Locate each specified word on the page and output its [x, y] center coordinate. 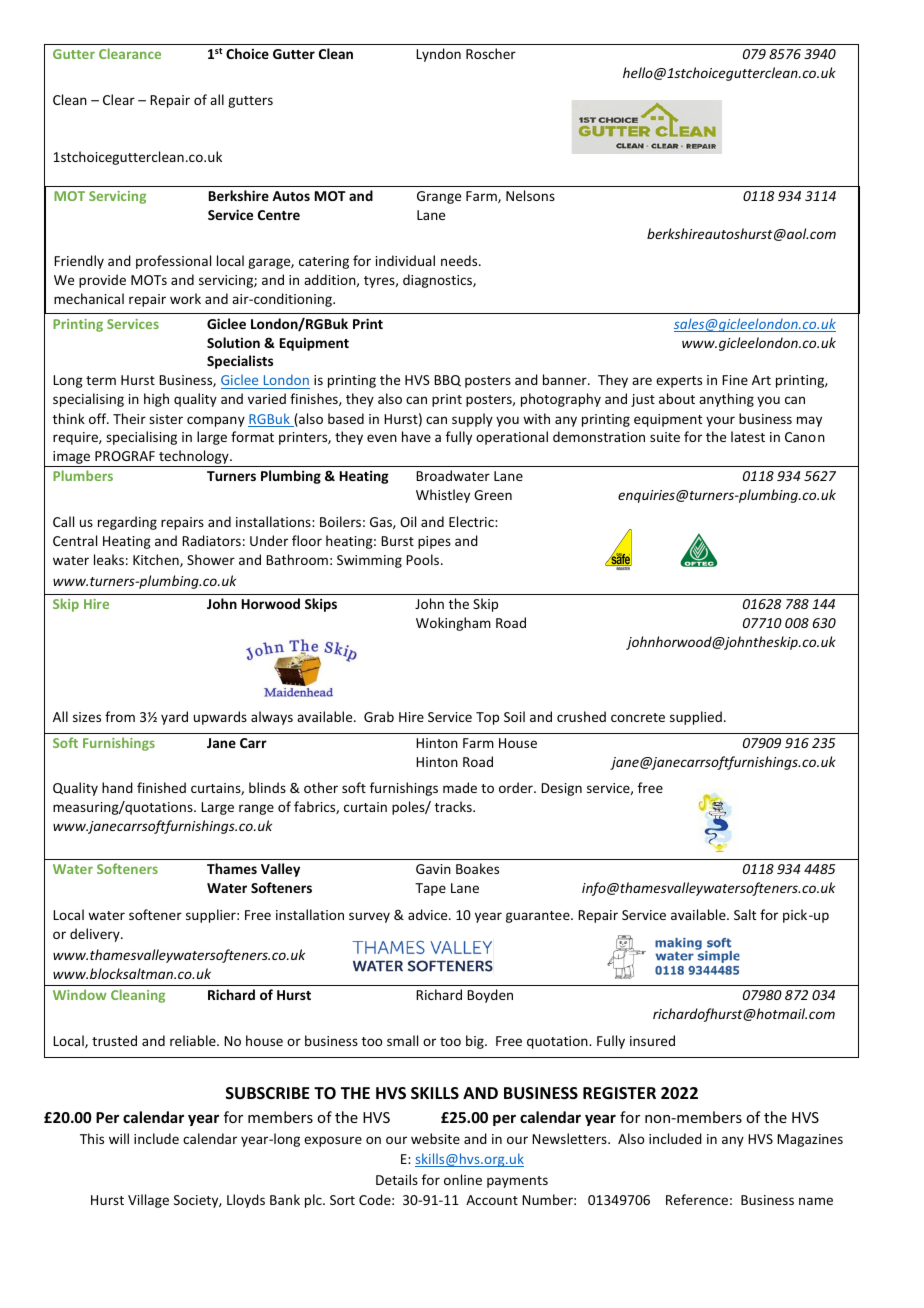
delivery [96, 935]
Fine [735, 380]
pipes [434, 542]
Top [487, 718]
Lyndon [438, 55]
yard [174, 718]
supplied [696, 718]
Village [148, 1201]
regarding [127, 523]
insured [652, 1040]
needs [460, 260]
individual [405, 260]
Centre [279, 215]
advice [429, 914]
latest [748, 436]
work [185, 298]
